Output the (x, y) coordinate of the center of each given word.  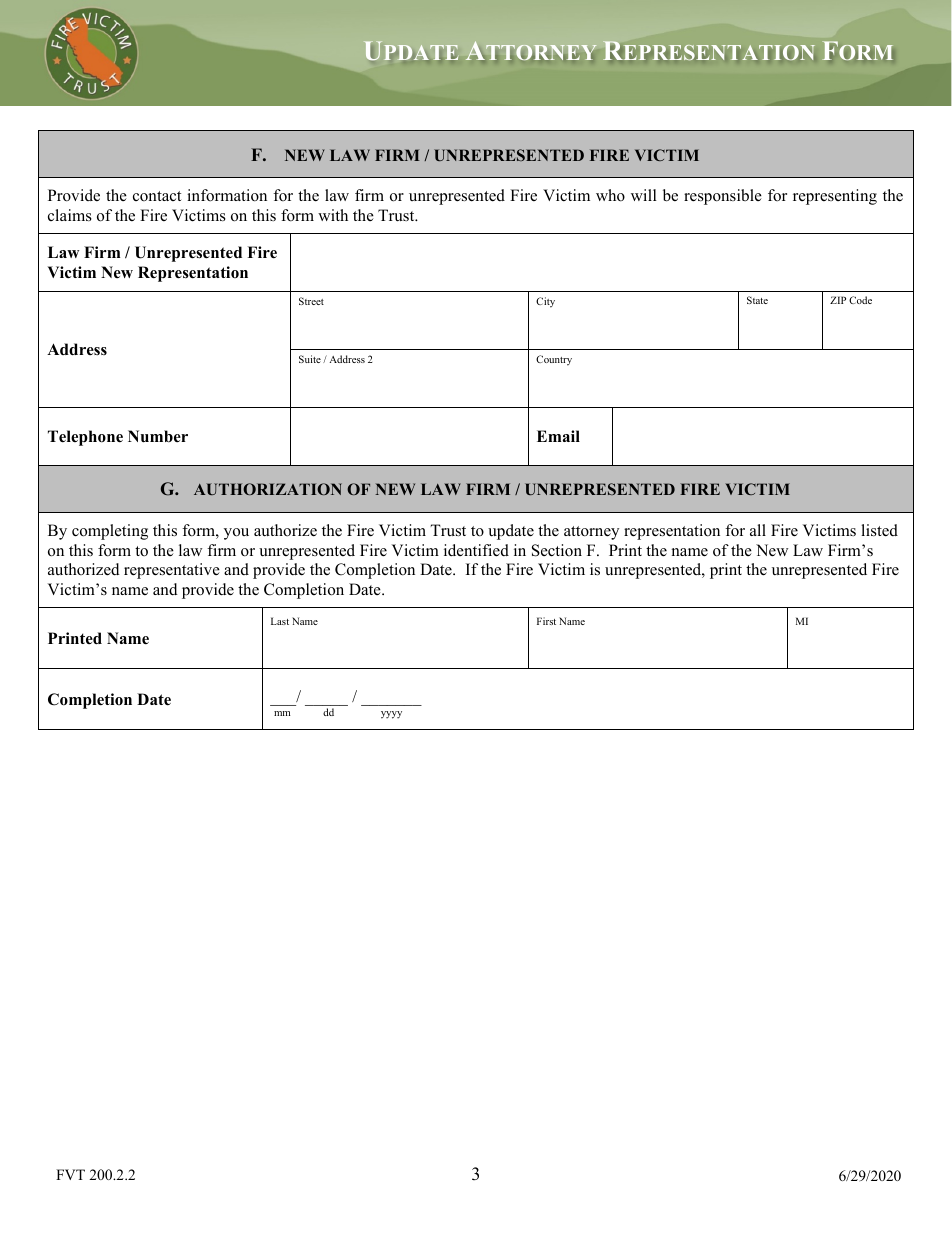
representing (835, 197)
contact (157, 196)
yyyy (391, 715)
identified (476, 550)
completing (110, 532)
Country (554, 360)
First (546, 621)
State (757, 300)
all (758, 530)
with (333, 215)
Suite (310, 359)
